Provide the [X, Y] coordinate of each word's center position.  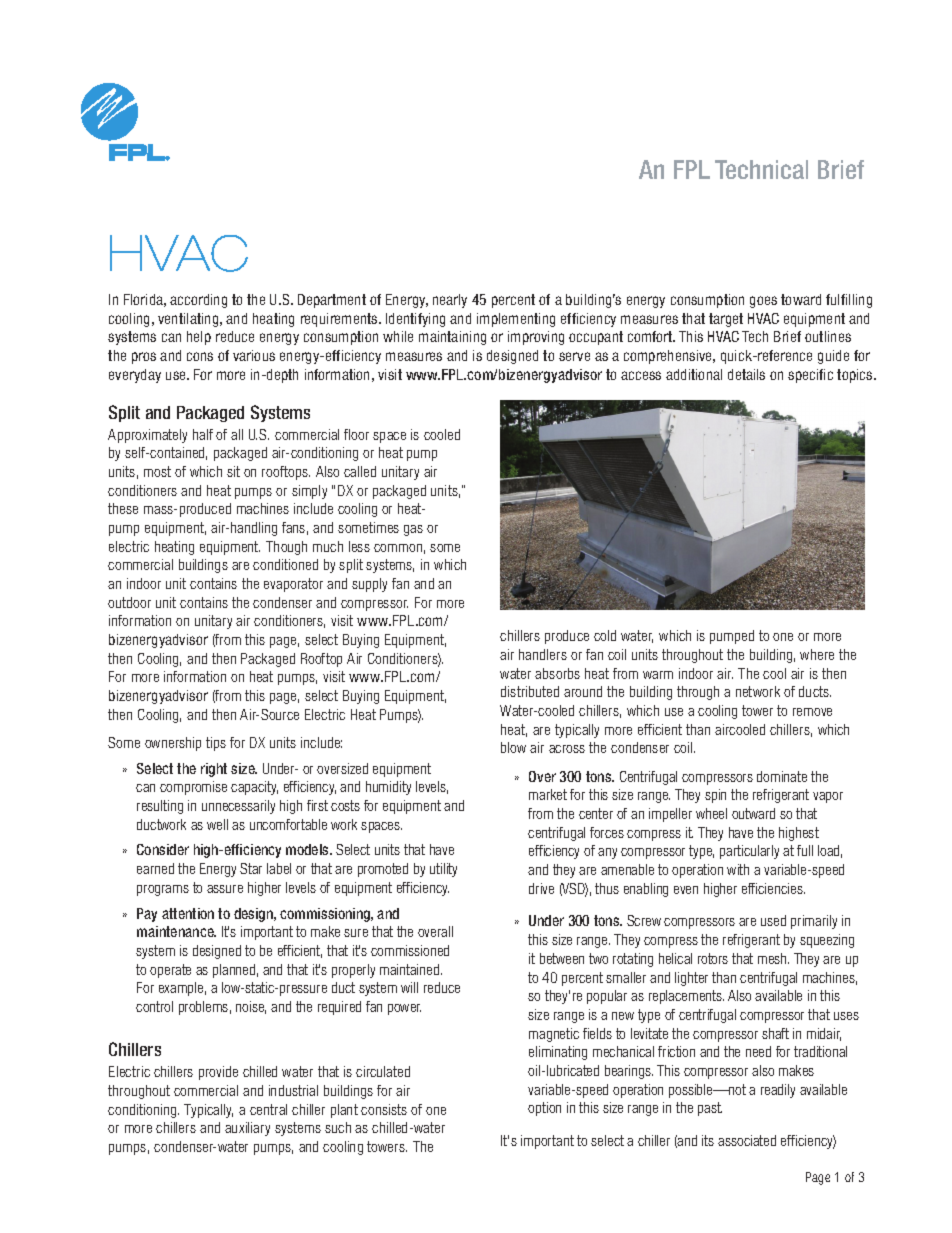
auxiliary [247, 1129]
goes [763, 302]
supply [369, 585]
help [199, 338]
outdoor [129, 602]
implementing [516, 320]
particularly [749, 852]
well [217, 824]
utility [443, 870]
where [817, 654]
